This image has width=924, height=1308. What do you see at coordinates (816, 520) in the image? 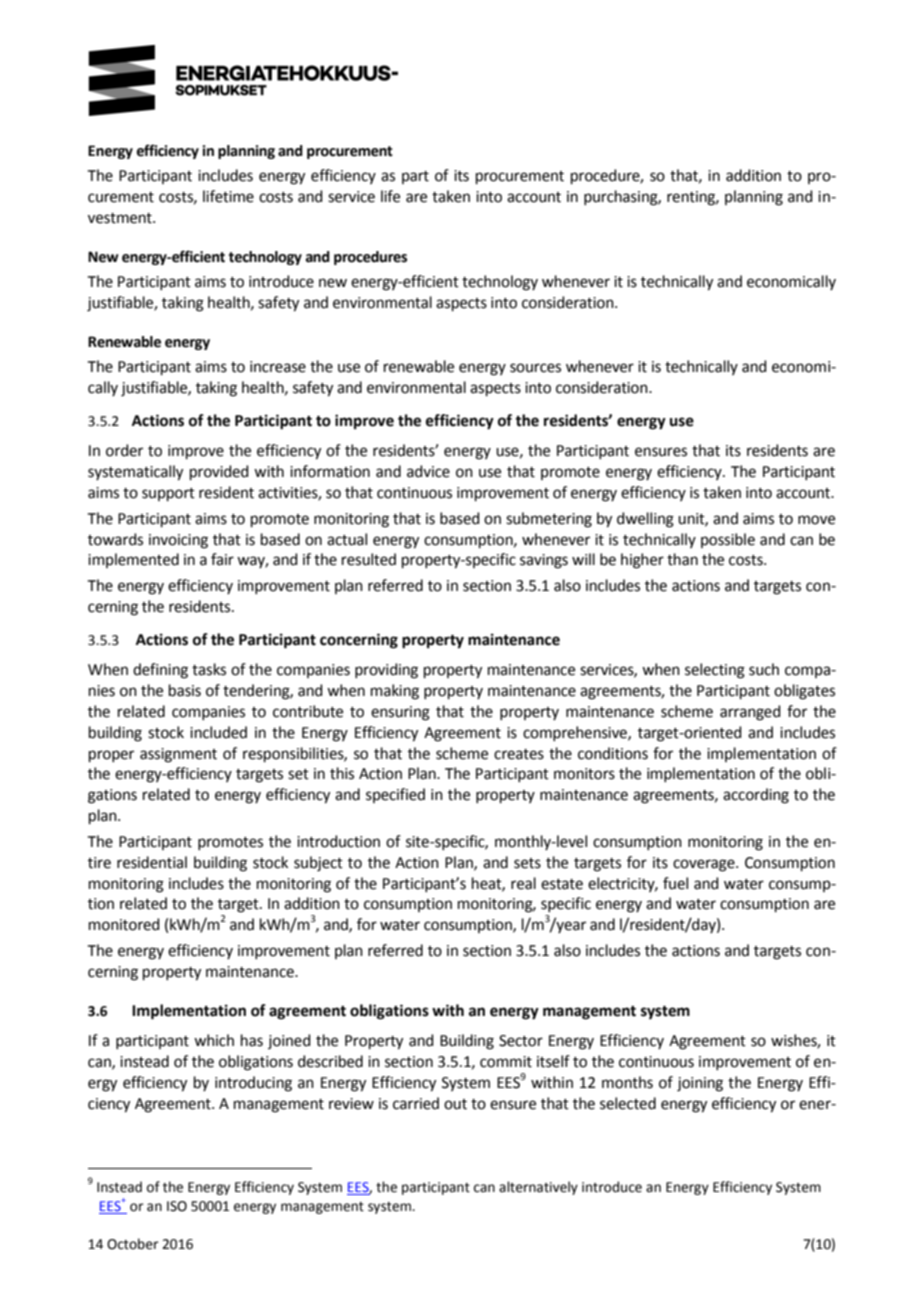
I see `move` at bounding box center [816, 520].
